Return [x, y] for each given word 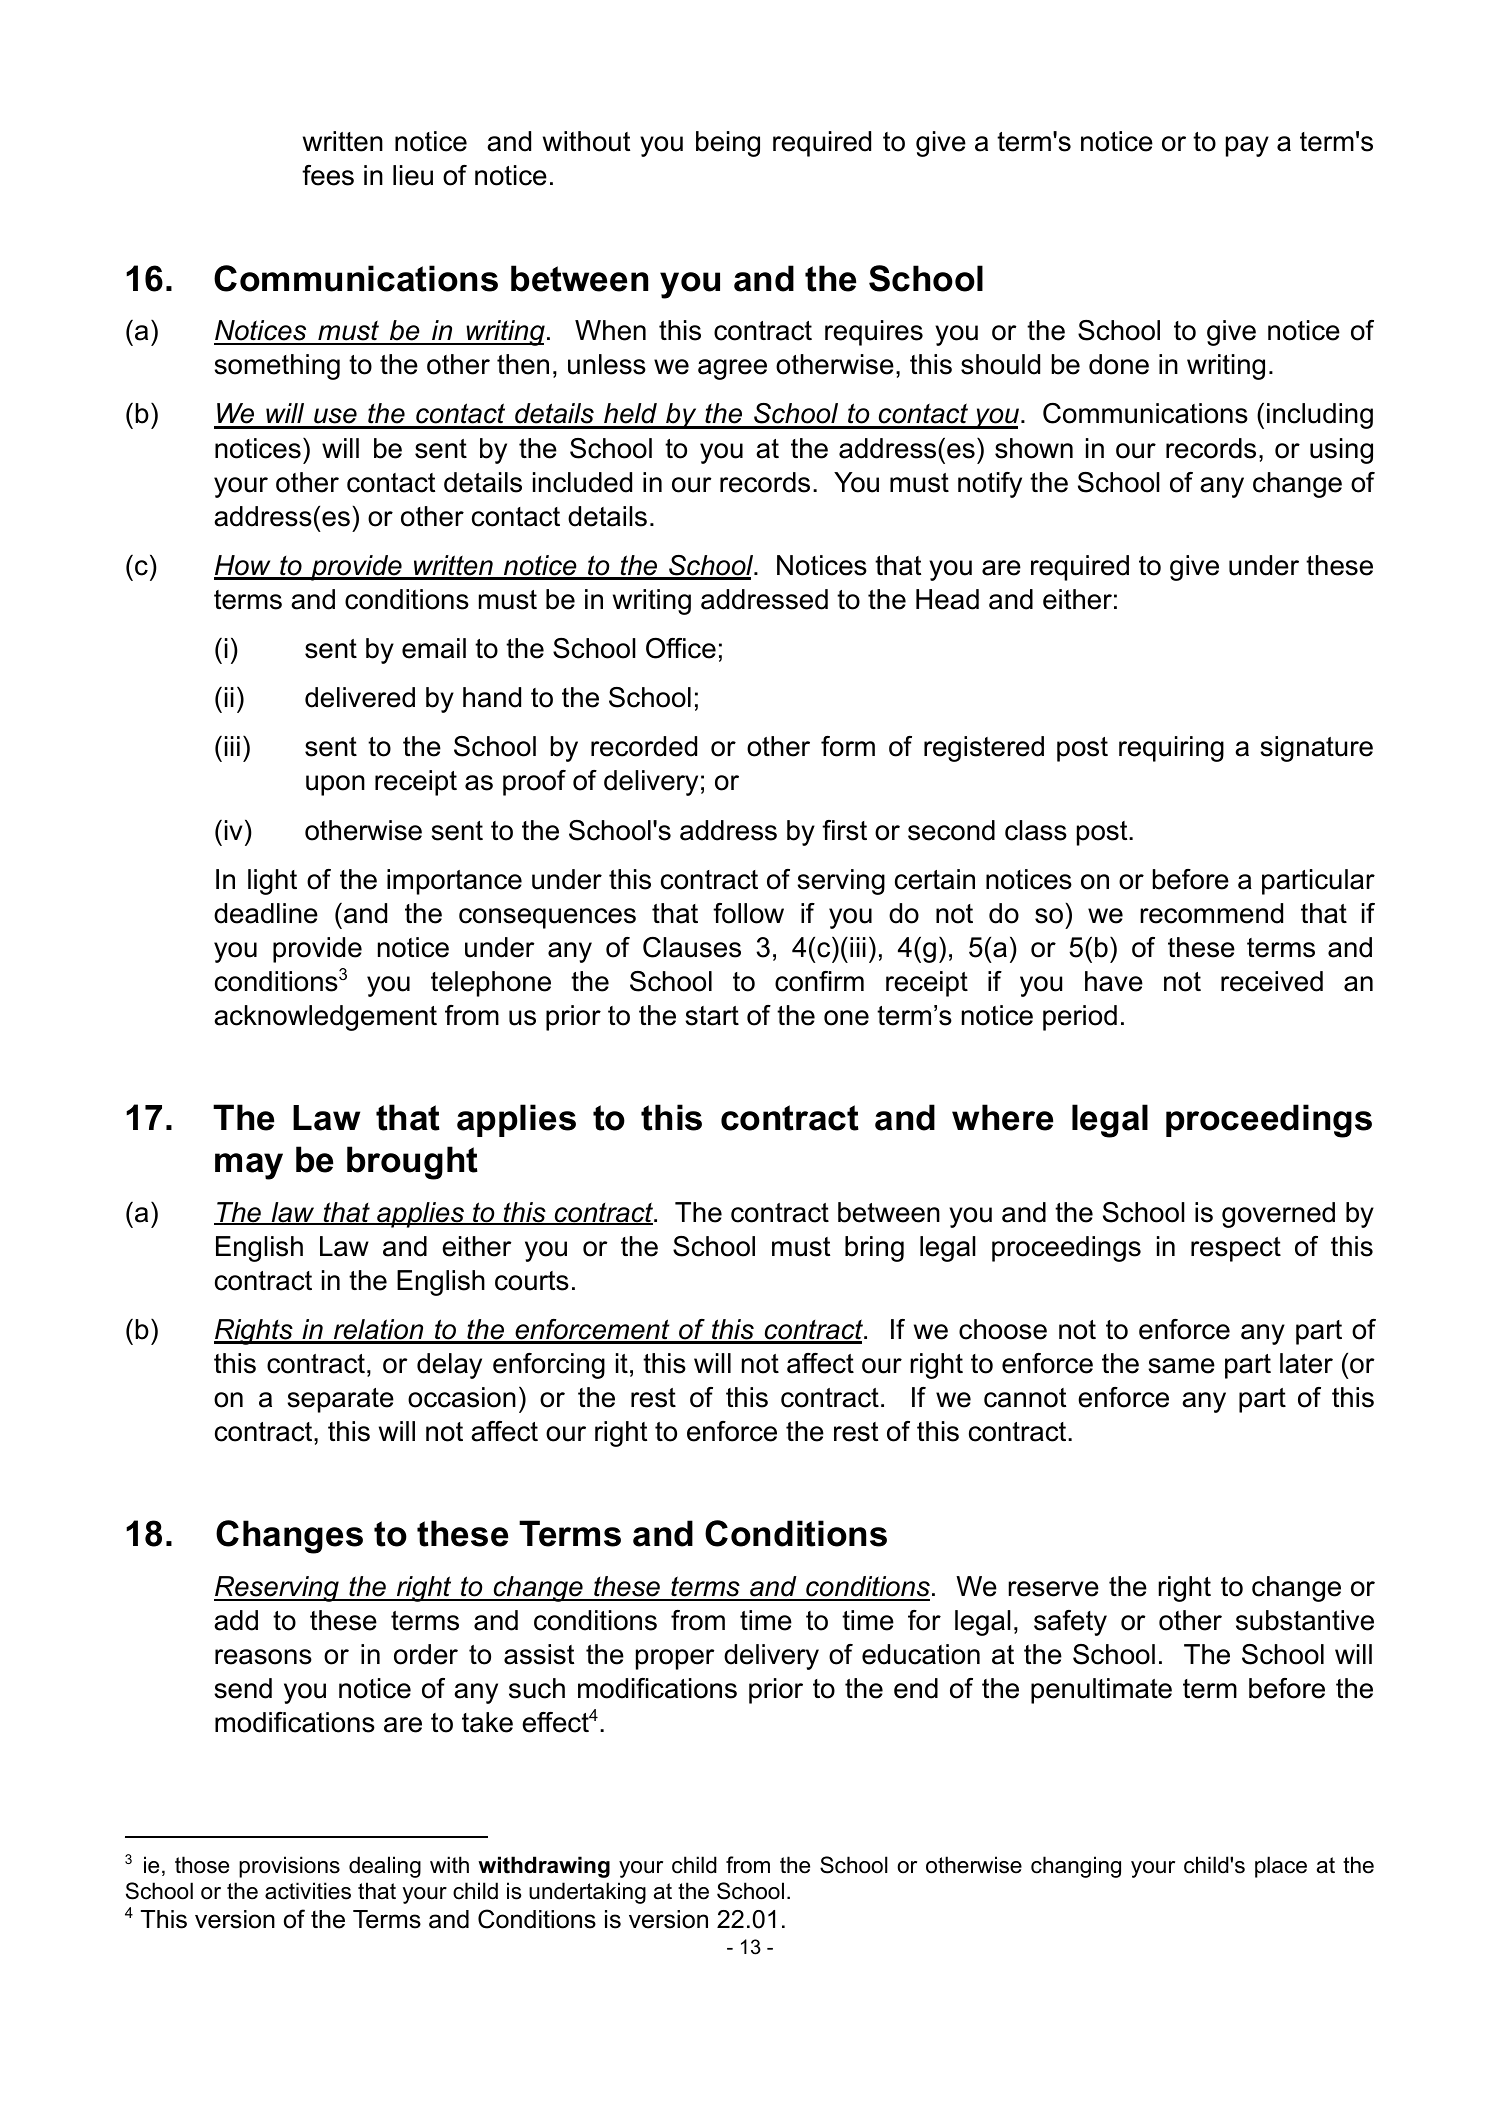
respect [1236, 1249]
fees [328, 175]
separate [340, 1400]
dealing [385, 1867]
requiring [1171, 749]
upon [335, 785]
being [728, 144]
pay [1247, 146]
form [848, 746]
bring [874, 1249]
